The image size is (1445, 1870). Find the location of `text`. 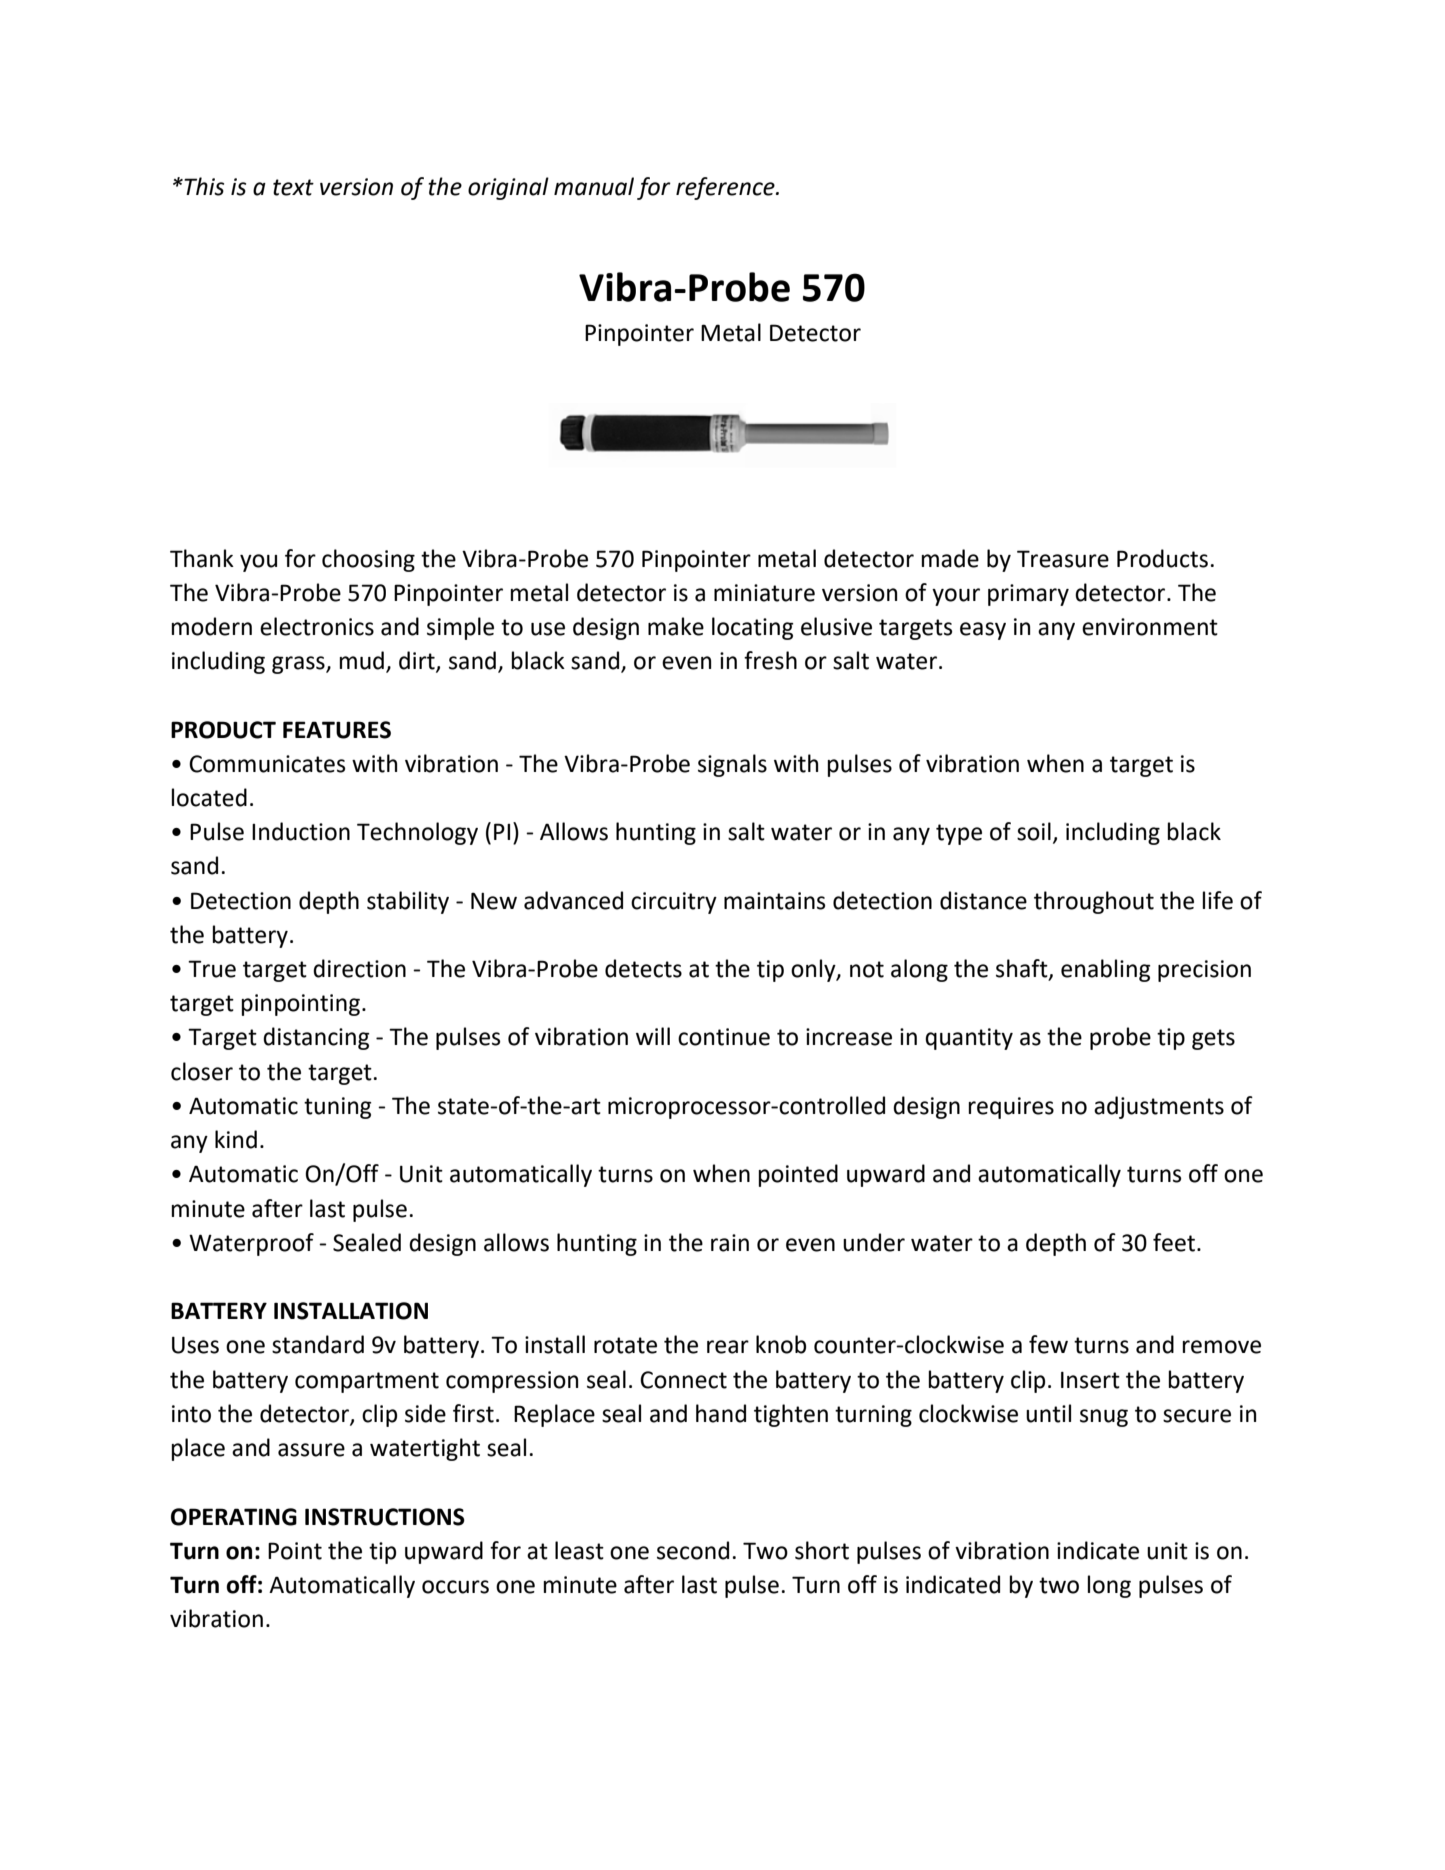

text is located at coordinates (293, 187).
